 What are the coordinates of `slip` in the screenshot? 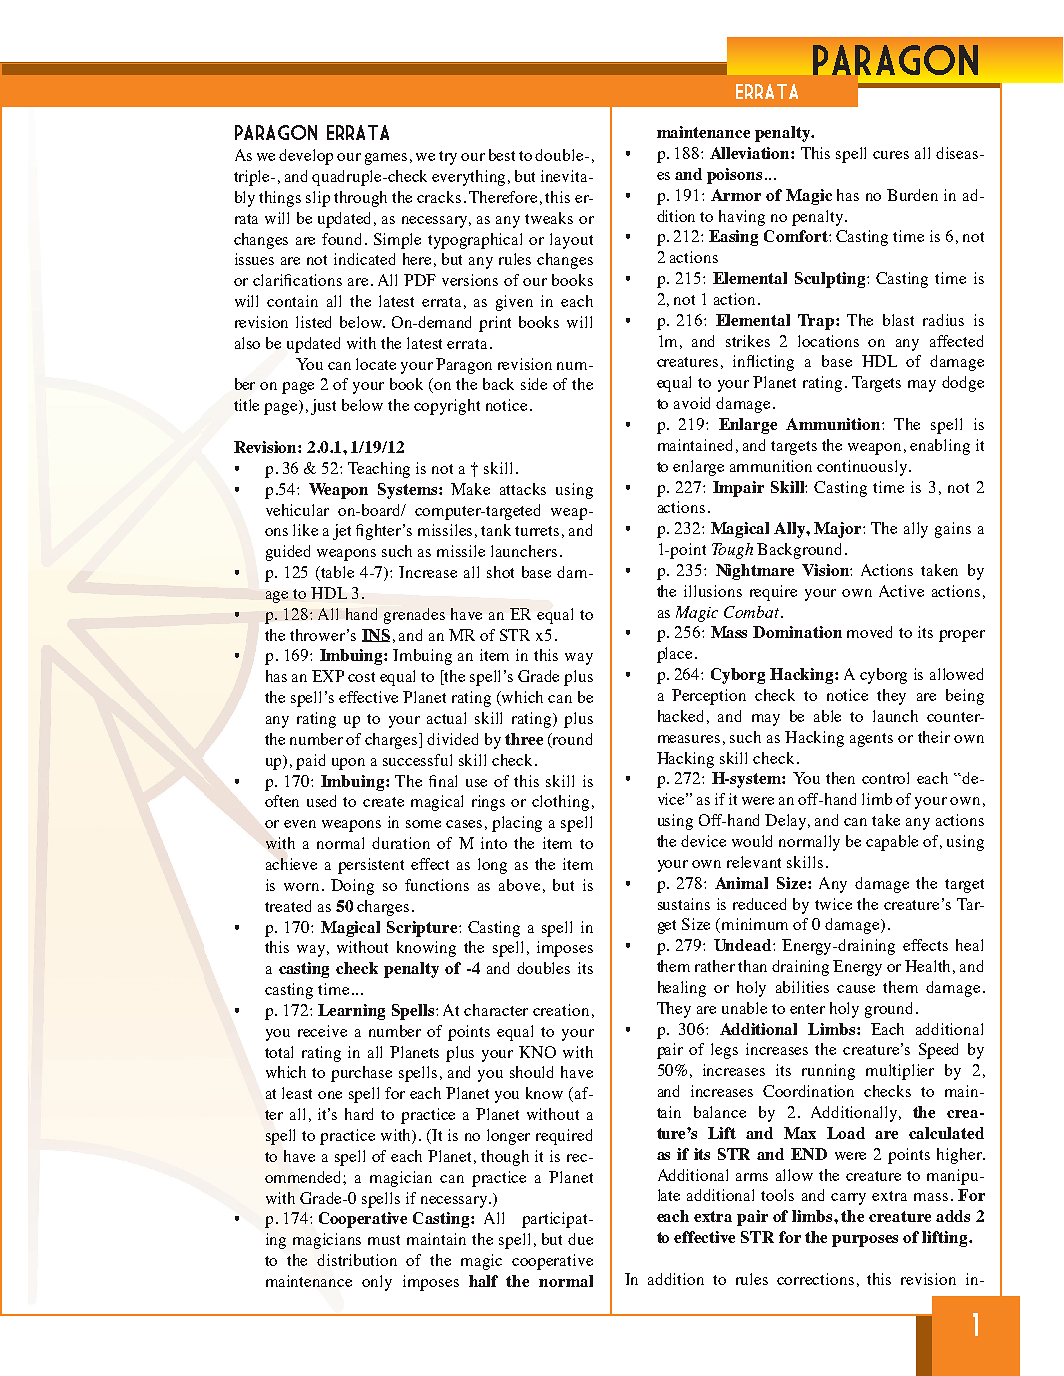 It's located at (318, 199).
